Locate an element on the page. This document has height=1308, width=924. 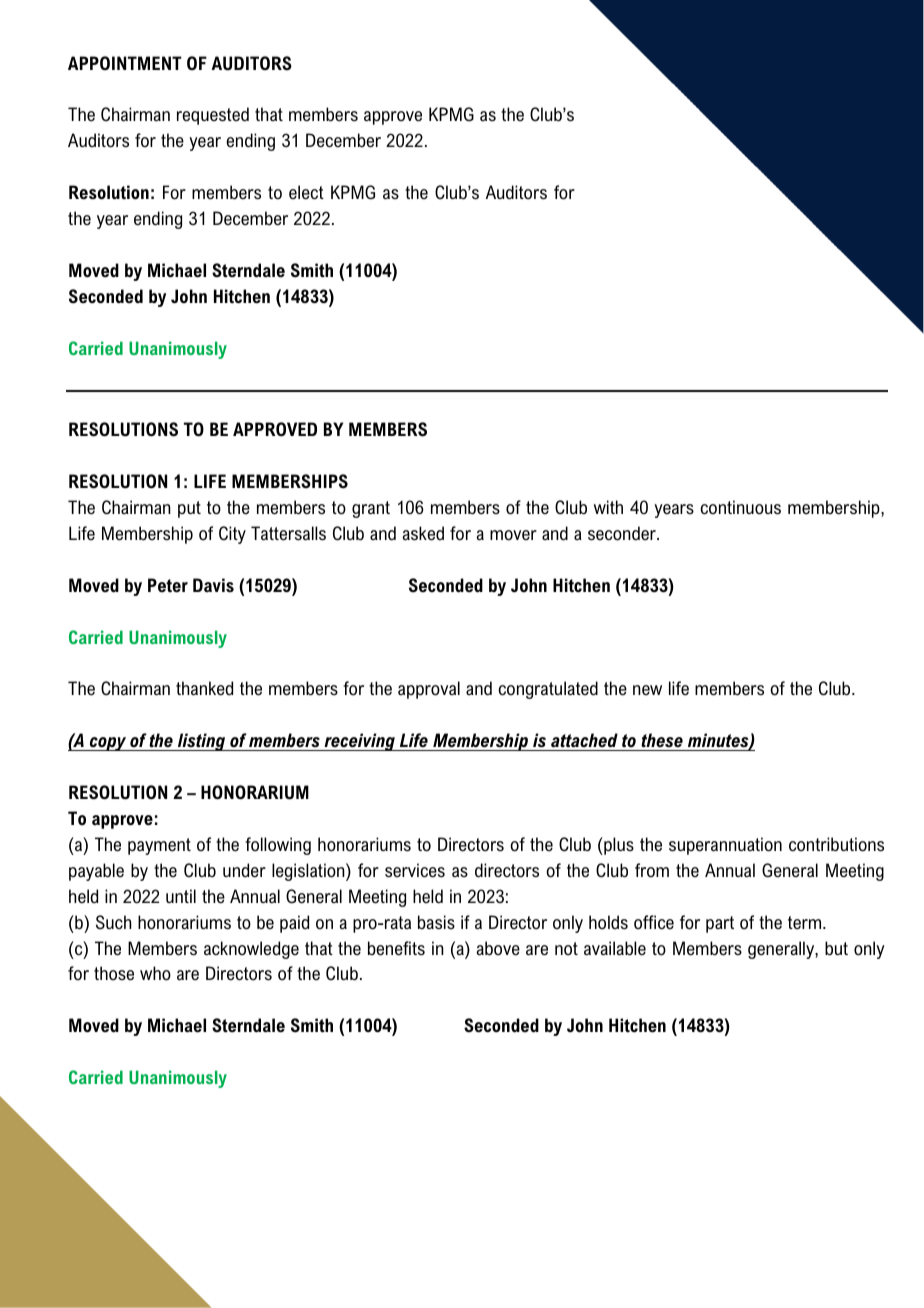
City is located at coordinates (232, 535).
